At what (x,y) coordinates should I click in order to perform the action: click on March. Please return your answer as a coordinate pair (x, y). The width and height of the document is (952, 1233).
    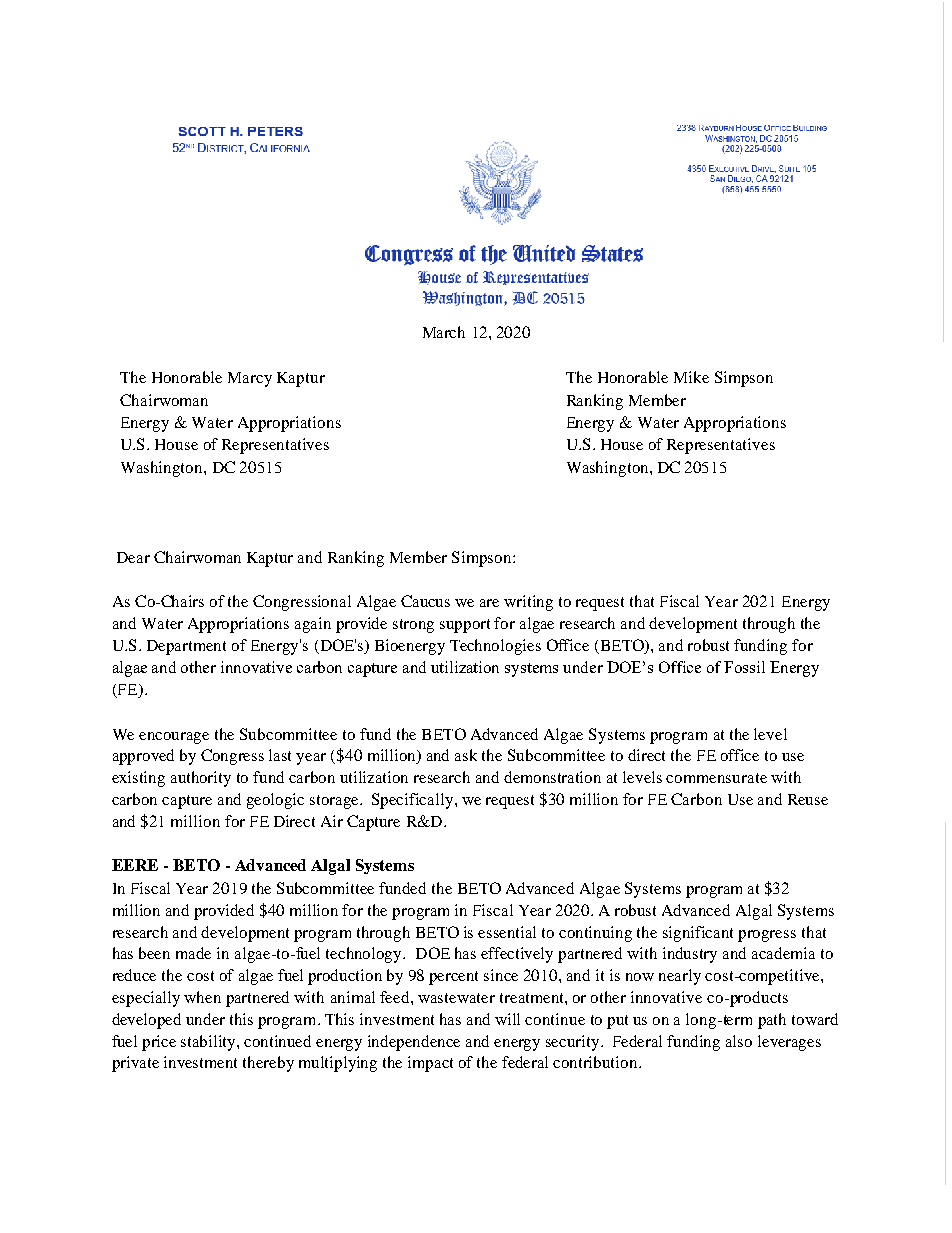
    Looking at the image, I should click on (444, 332).
